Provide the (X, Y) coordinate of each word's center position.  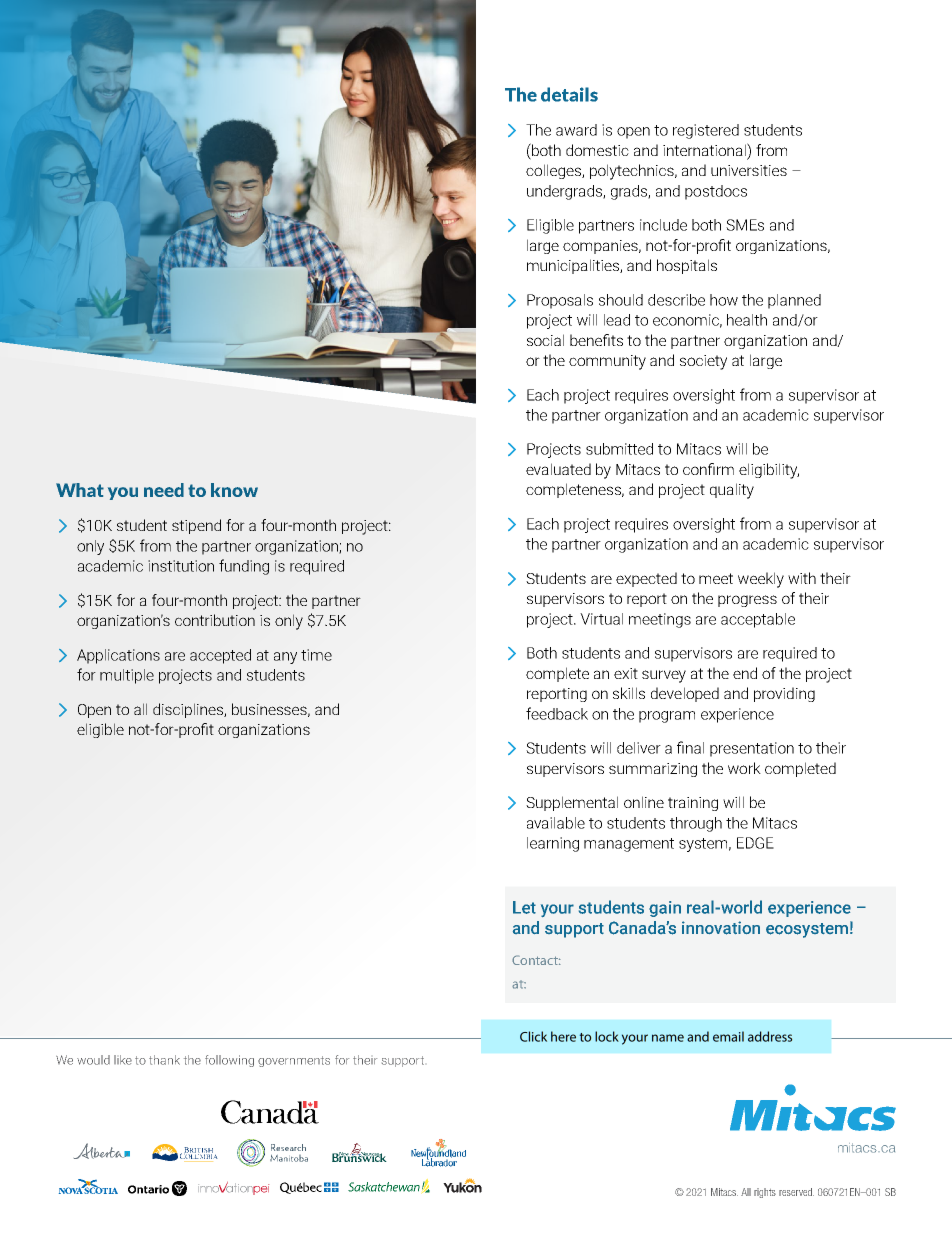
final (690, 747)
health (747, 320)
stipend (196, 526)
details (569, 94)
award (576, 130)
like (123, 1060)
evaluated (558, 469)
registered (706, 131)
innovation (721, 928)
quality (732, 491)
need (164, 490)
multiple (127, 676)
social (545, 340)
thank (164, 1060)
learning (553, 844)
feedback (557, 713)
